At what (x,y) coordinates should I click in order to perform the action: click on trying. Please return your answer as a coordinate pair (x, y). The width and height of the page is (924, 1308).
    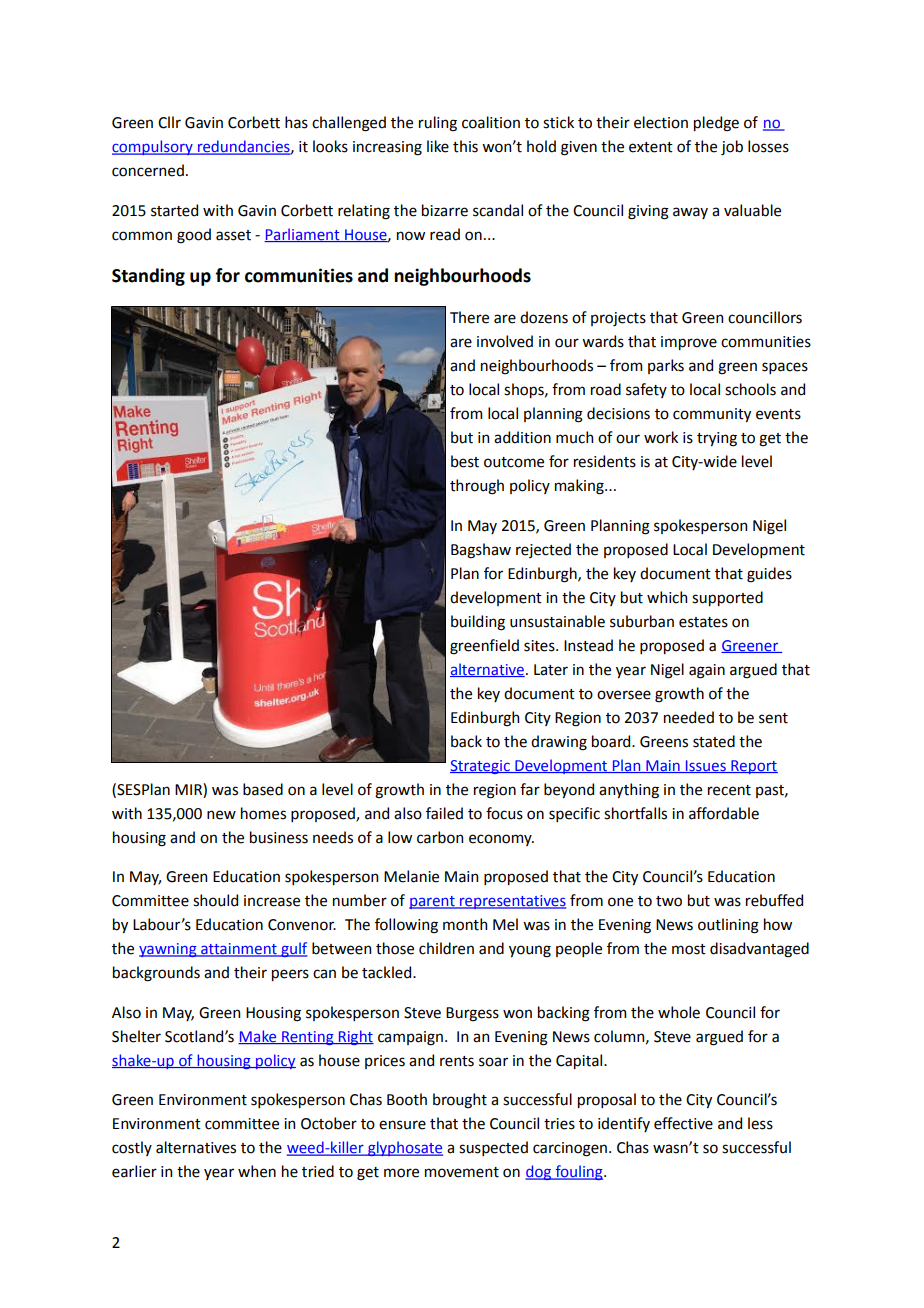
    Looking at the image, I should click on (717, 439).
